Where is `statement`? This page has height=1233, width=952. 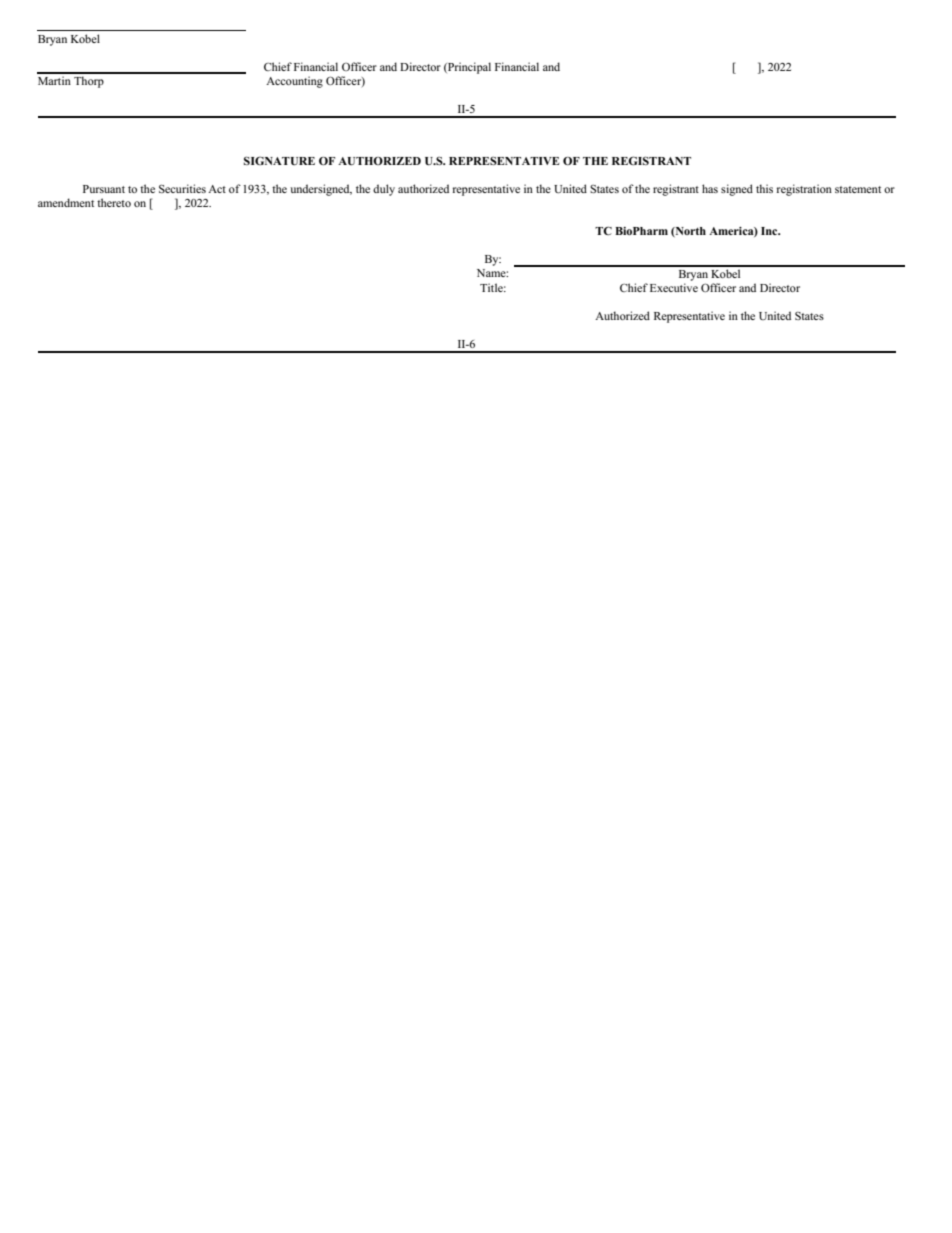 statement is located at coordinates (858, 189).
